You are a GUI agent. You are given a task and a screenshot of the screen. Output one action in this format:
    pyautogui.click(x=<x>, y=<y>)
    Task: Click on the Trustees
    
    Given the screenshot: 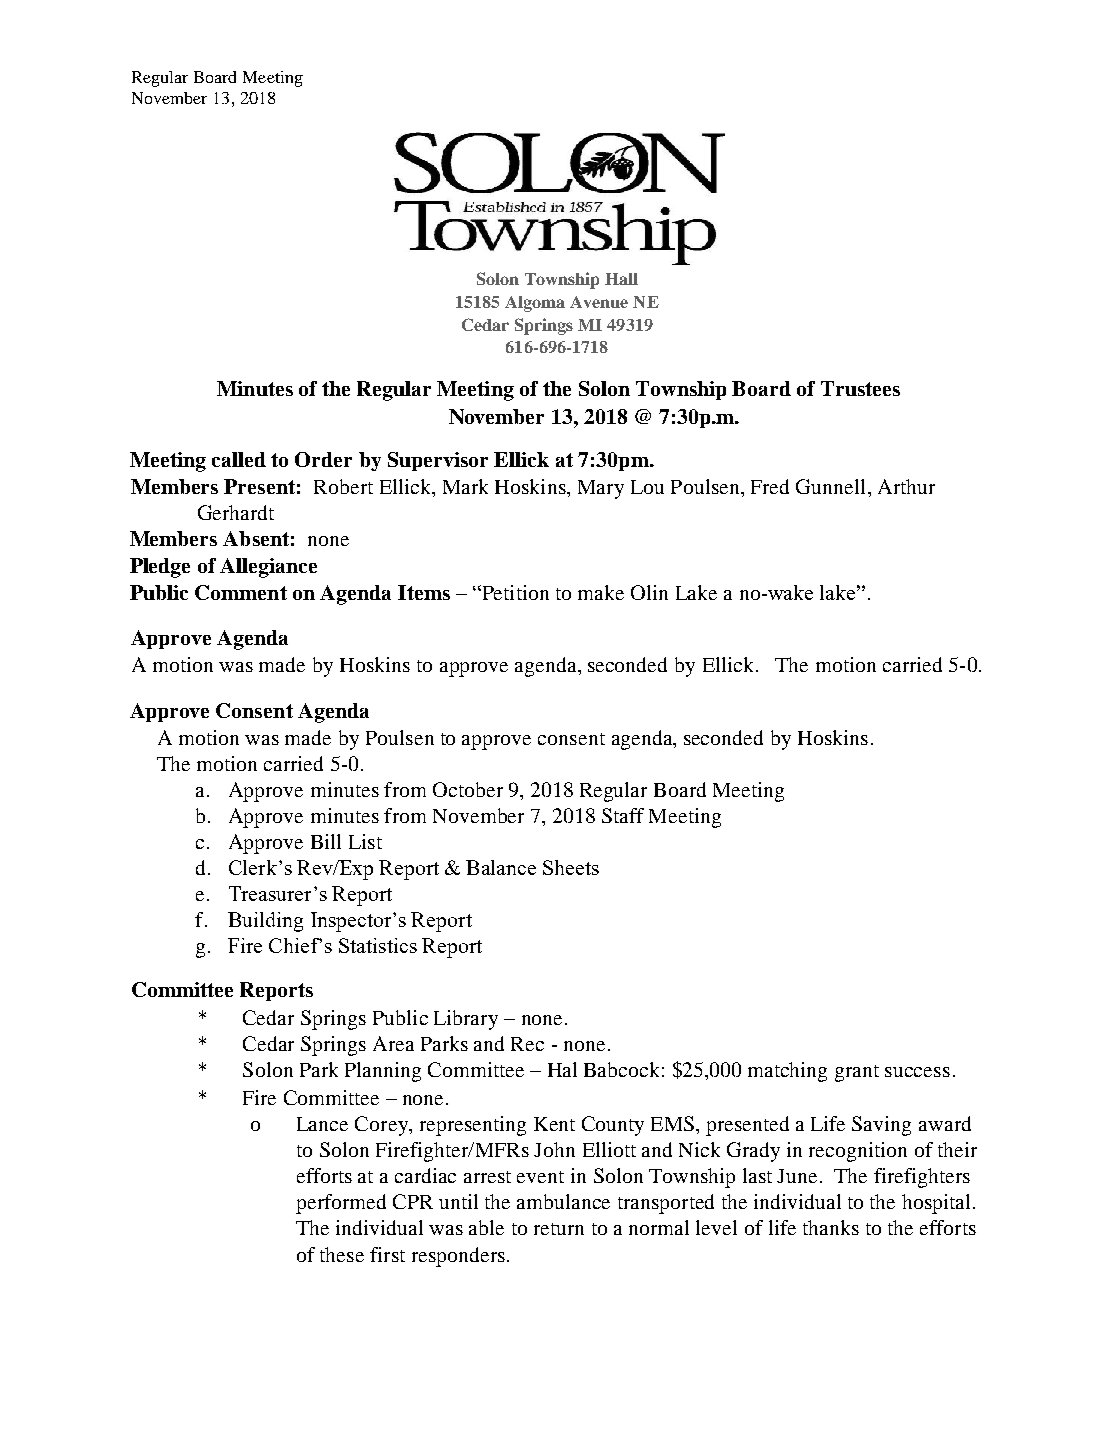 What is the action you would take?
    pyautogui.click(x=860, y=388)
